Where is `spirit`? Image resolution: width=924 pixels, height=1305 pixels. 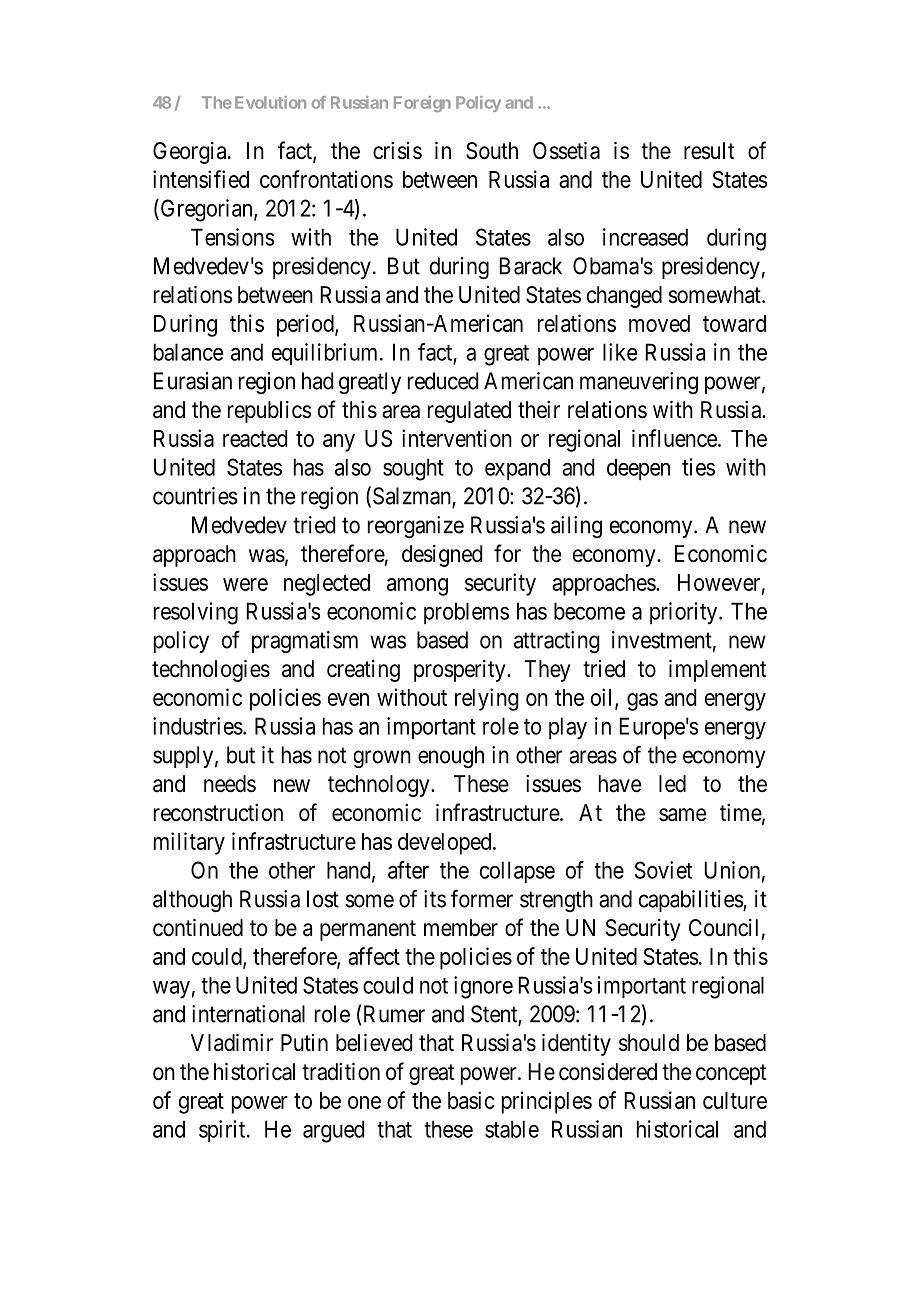
spirit is located at coordinates (223, 1131).
